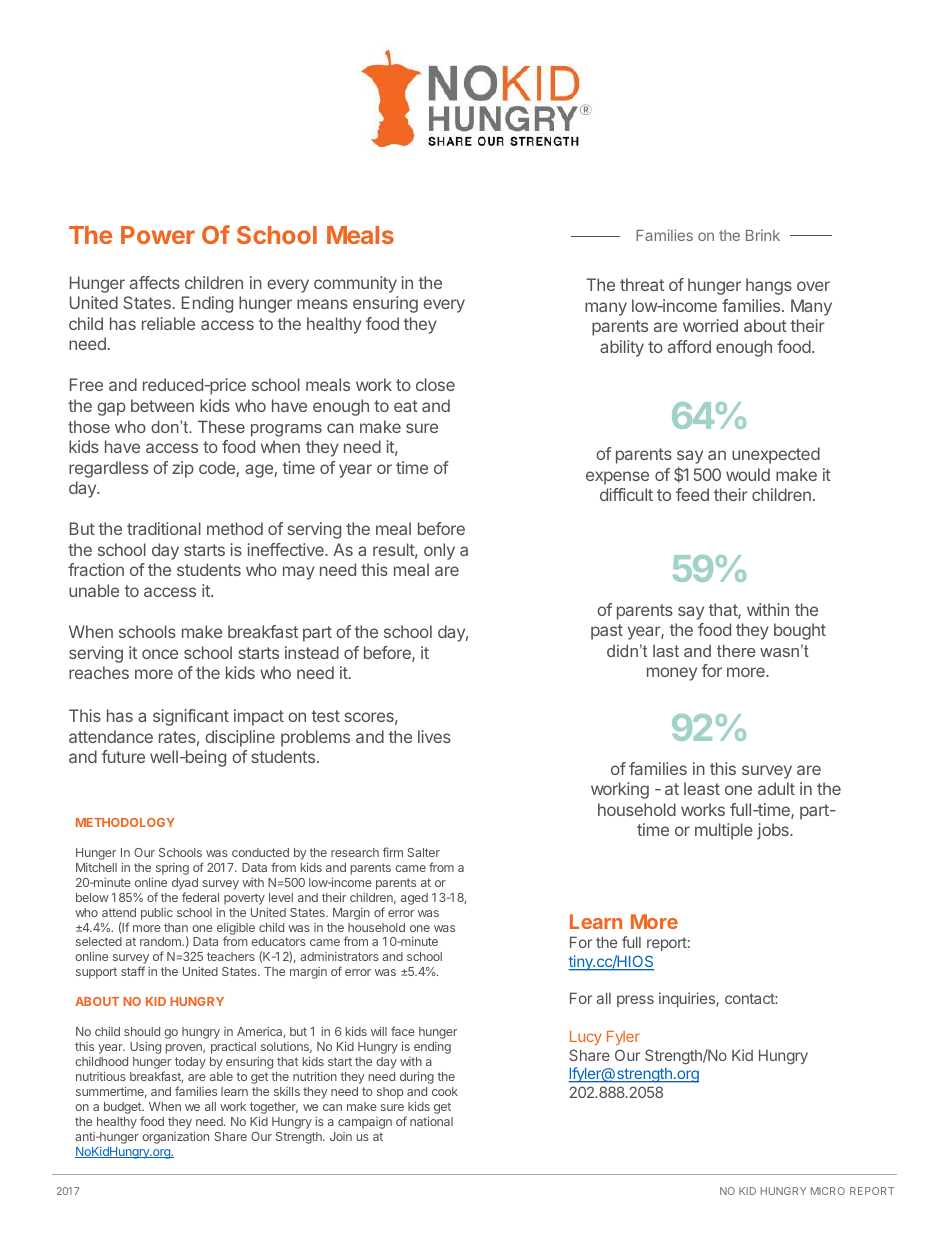 The height and width of the page is (1233, 952). I want to click on affects, so click(155, 282).
